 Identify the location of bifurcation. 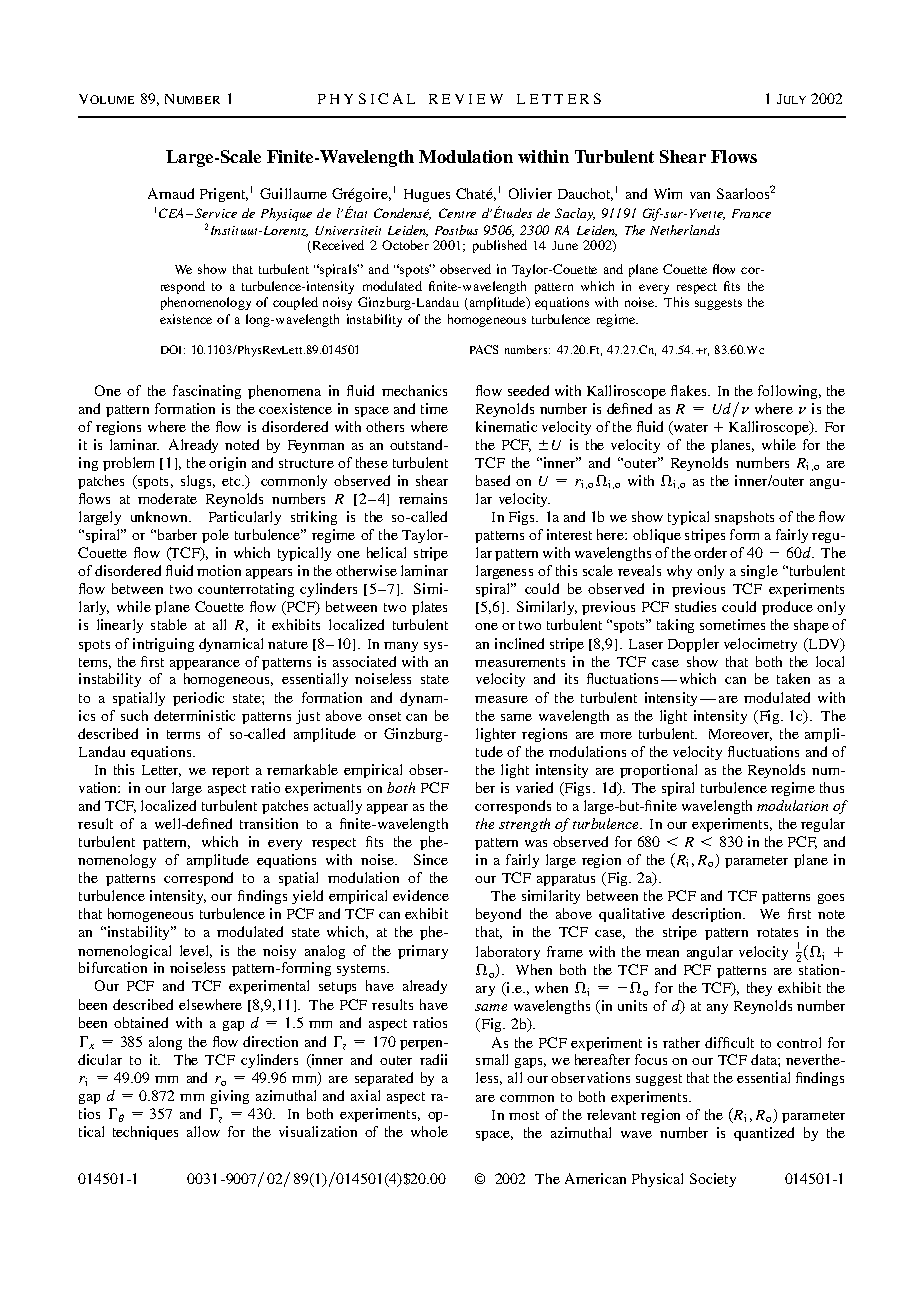
(113, 967).
